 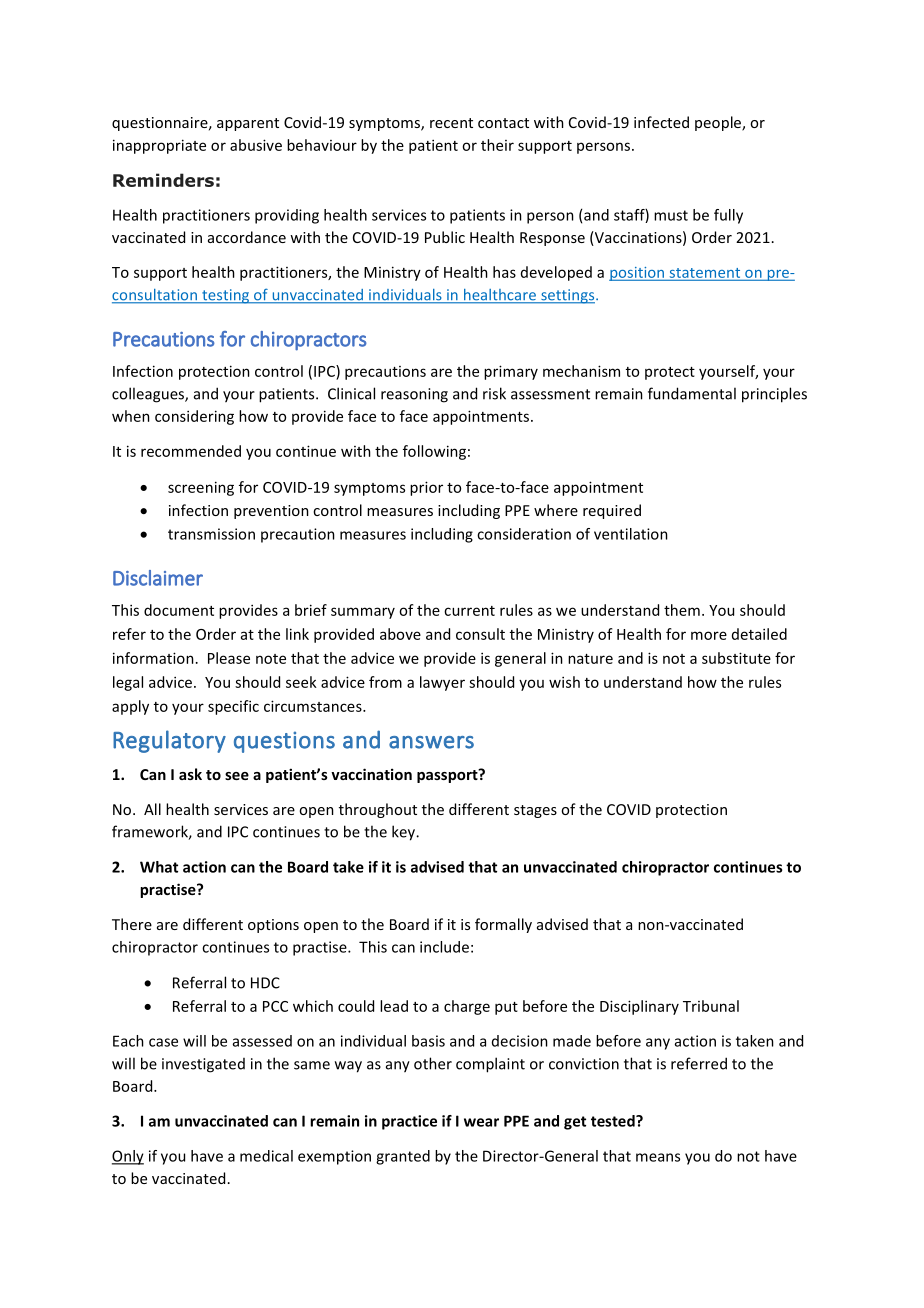 What do you see at coordinates (266, 1156) in the screenshot?
I see `medical` at bounding box center [266, 1156].
